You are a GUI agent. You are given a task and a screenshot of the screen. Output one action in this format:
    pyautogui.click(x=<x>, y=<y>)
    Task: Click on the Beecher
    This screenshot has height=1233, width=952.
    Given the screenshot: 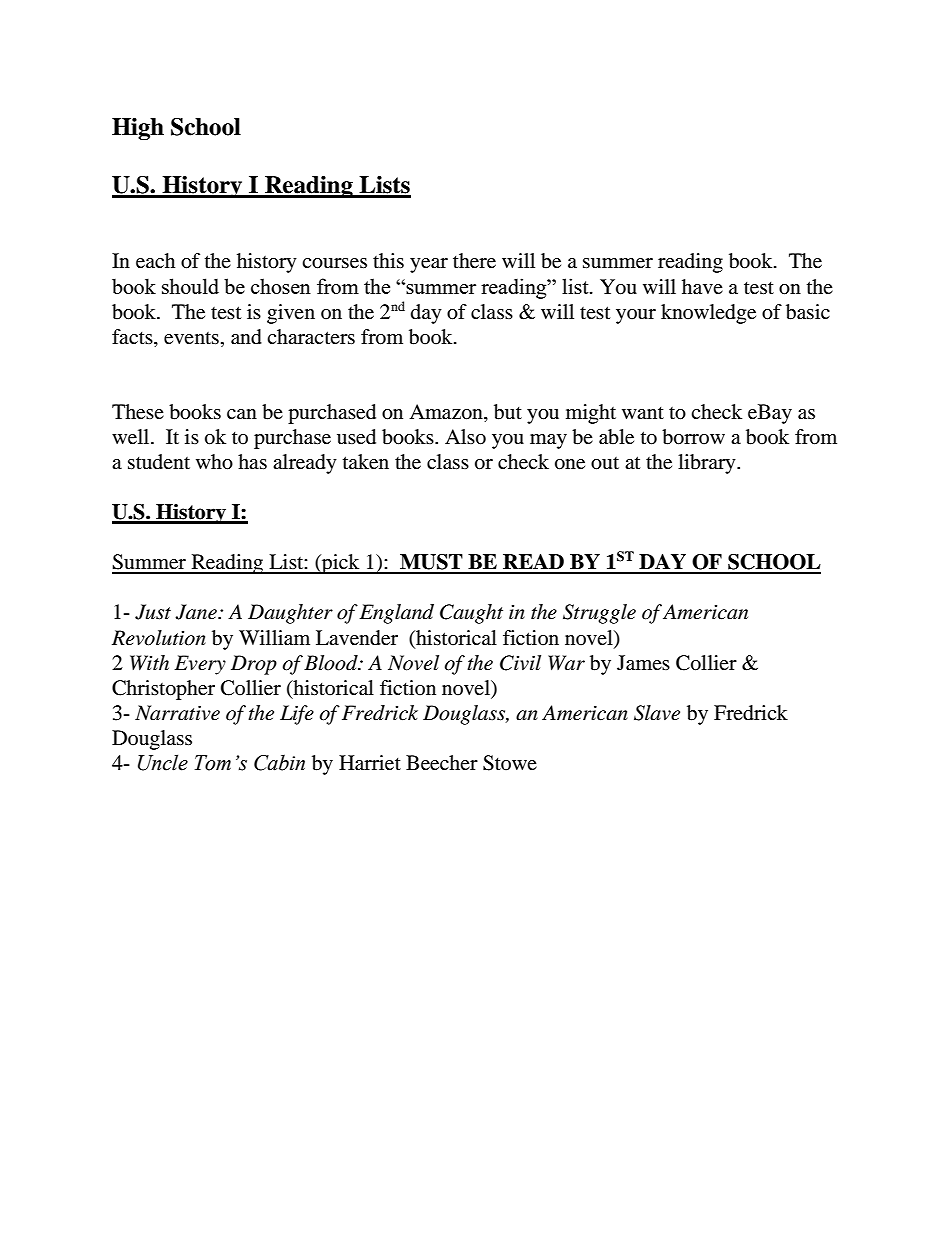 What is the action you would take?
    pyautogui.click(x=442, y=763)
